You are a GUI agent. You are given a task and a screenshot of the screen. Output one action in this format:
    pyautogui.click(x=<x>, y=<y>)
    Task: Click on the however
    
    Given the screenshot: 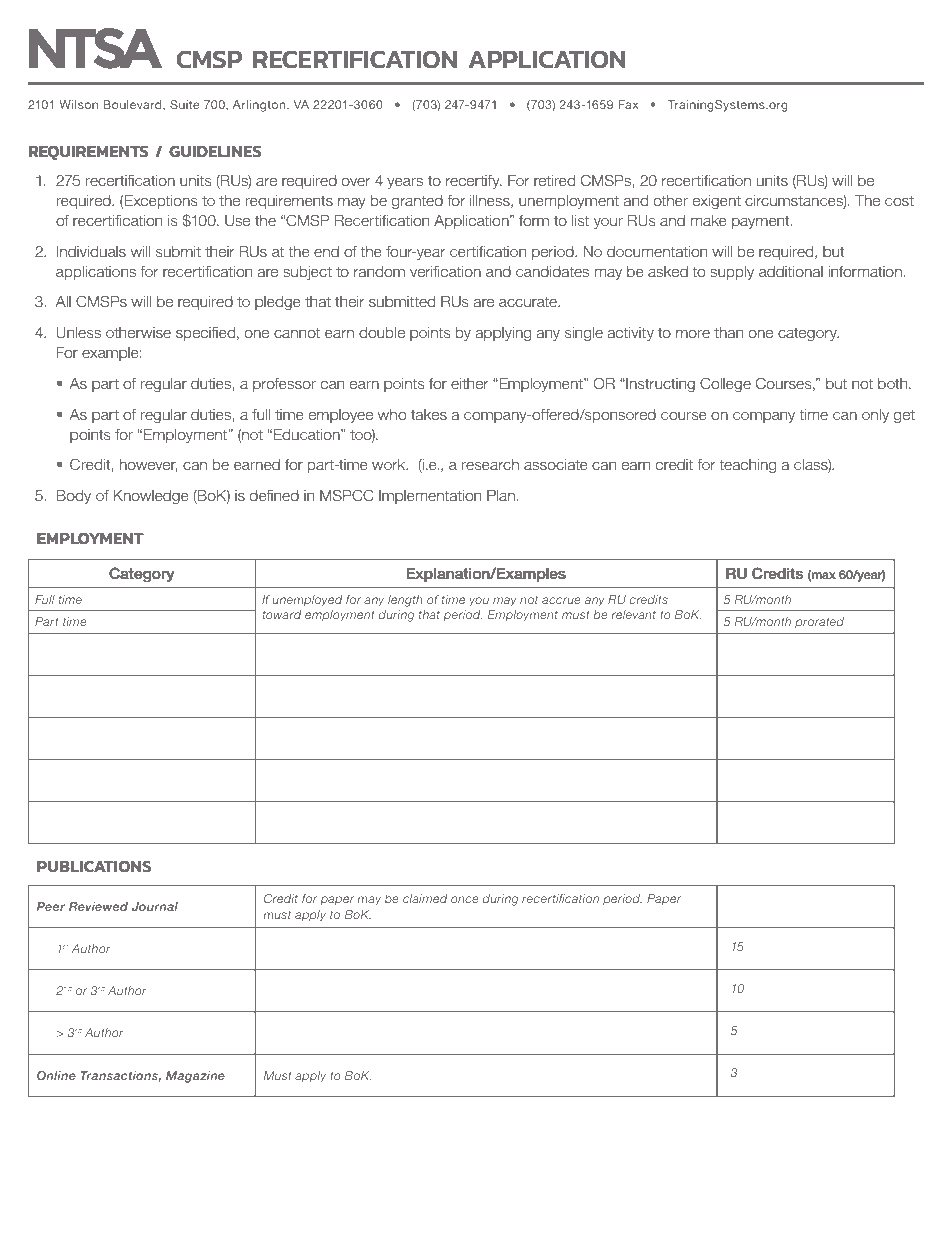 What is the action you would take?
    pyautogui.click(x=148, y=465)
